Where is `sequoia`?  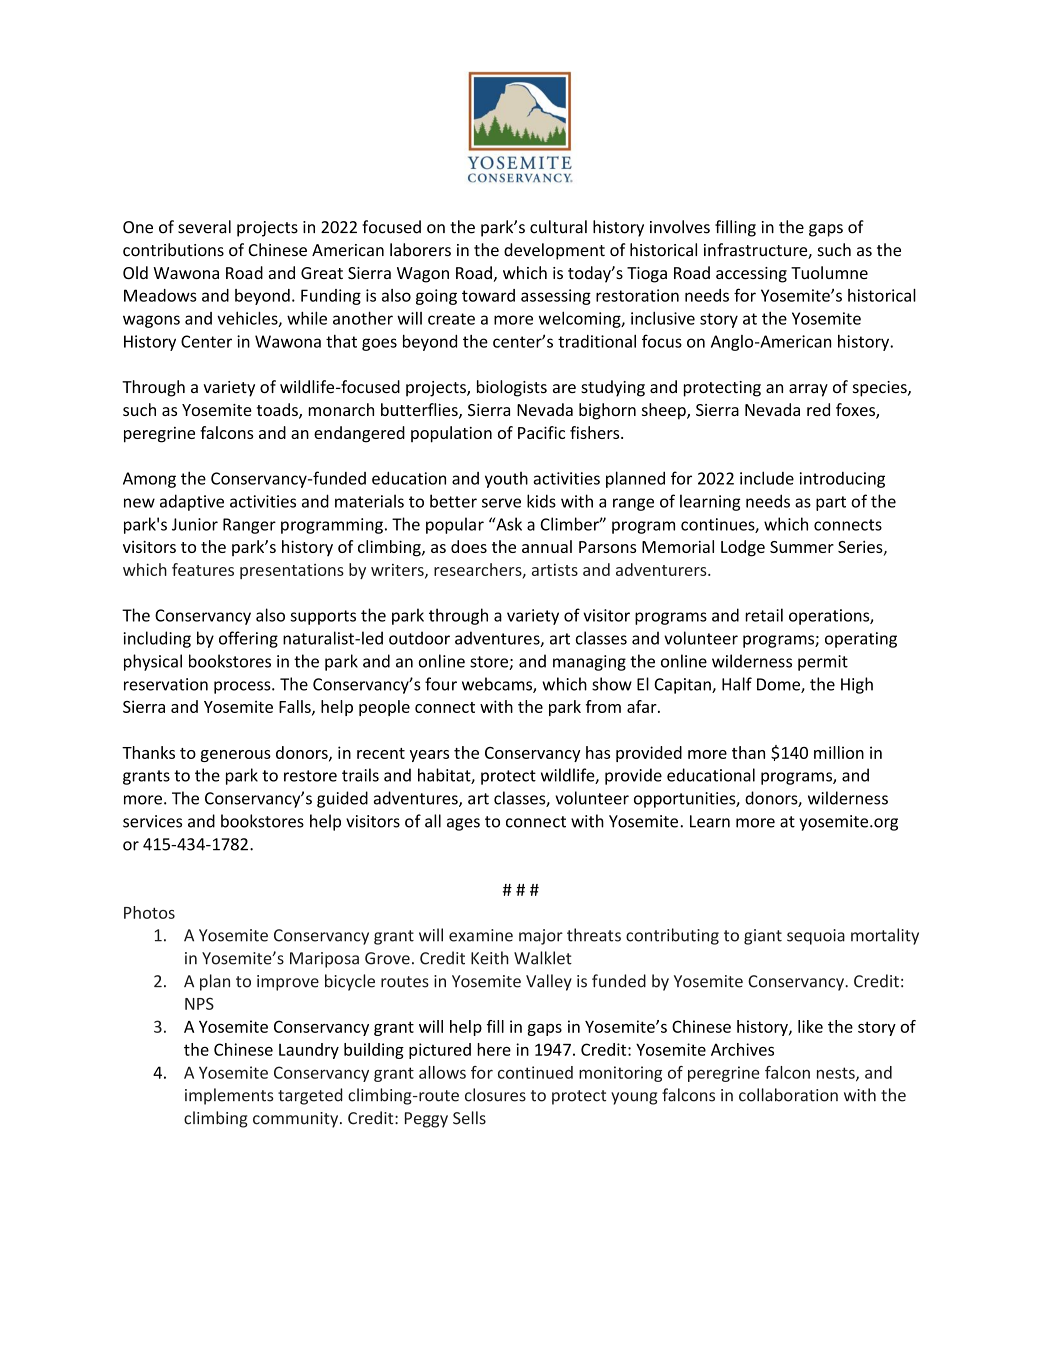
sequoia is located at coordinates (816, 937).
